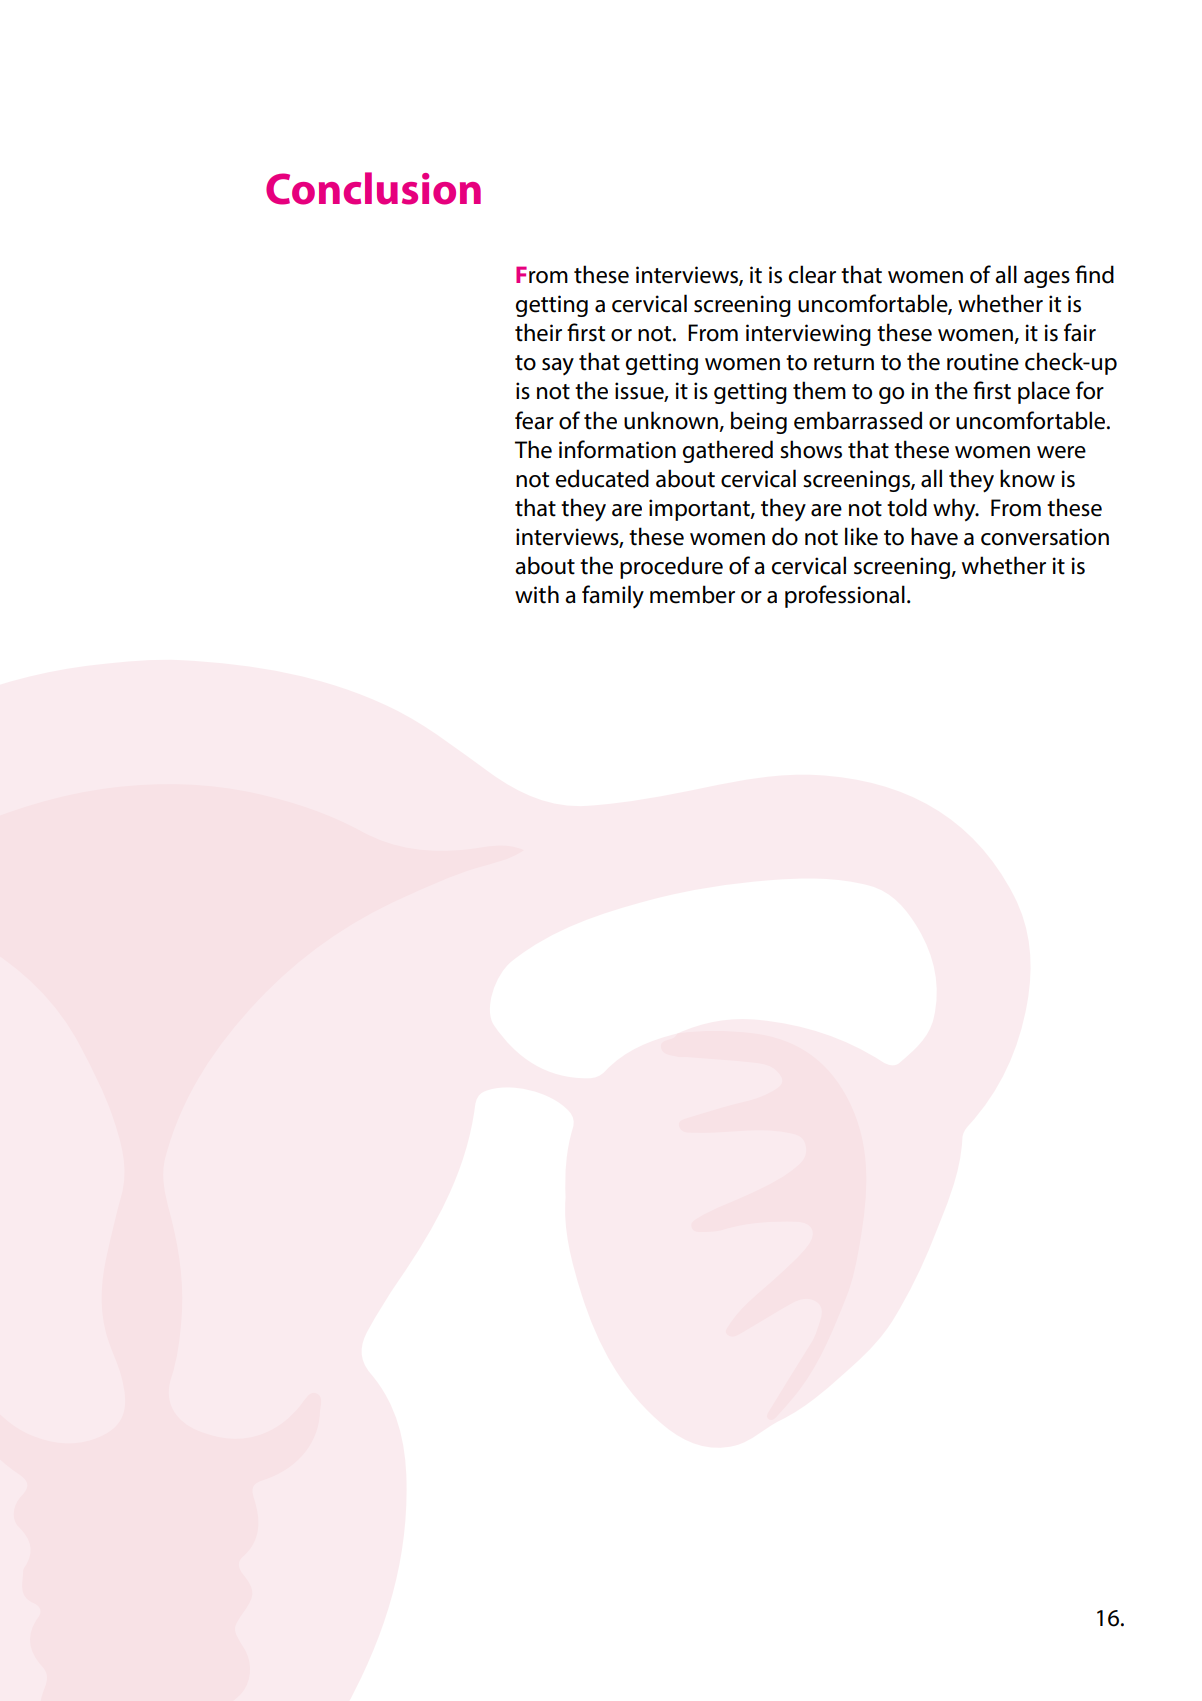 This document has height=1701, width=1202. I want to click on find, so click(1094, 274).
